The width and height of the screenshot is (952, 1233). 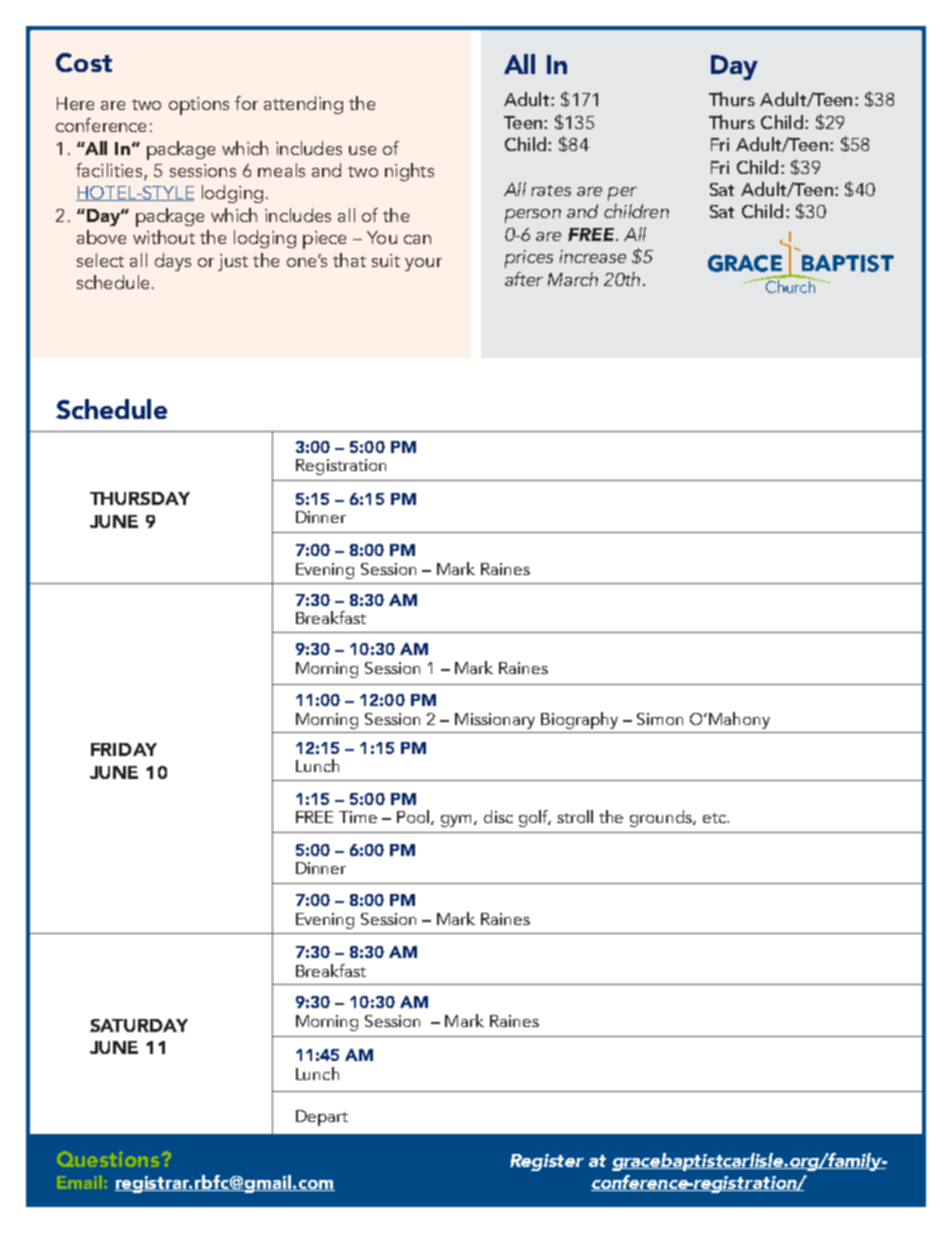 I want to click on days, so click(x=173, y=262).
